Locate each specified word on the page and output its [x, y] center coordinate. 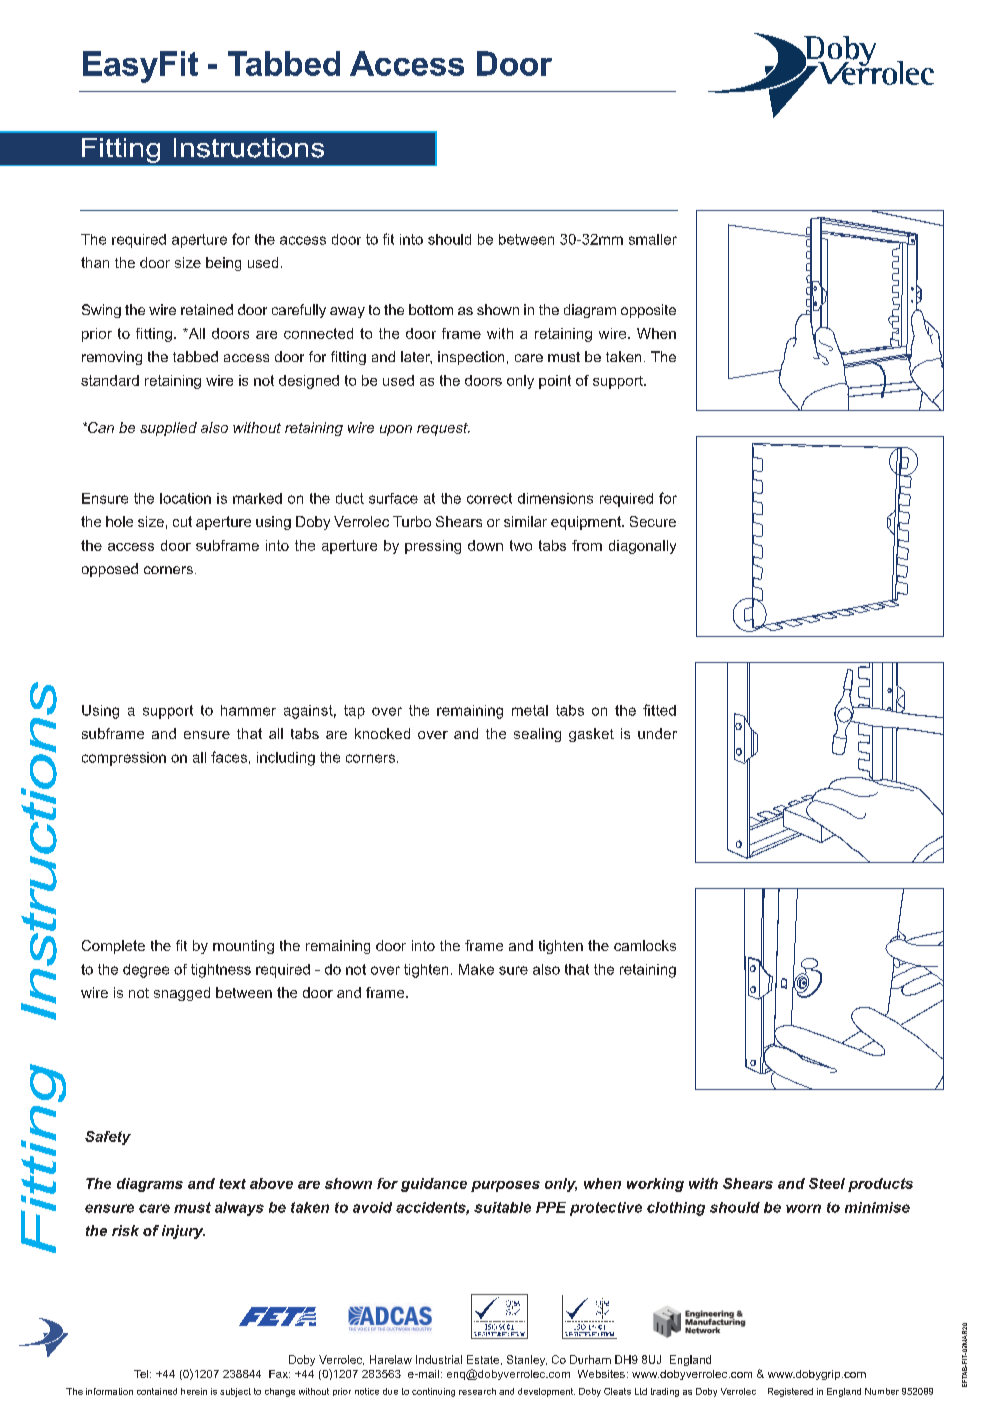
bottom [431, 309]
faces [229, 757]
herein [194, 1391]
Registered [790, 1392]
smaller [653, 239]
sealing [537, 735]
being [223, 264]
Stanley [527, 1360]
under [657, 733]
